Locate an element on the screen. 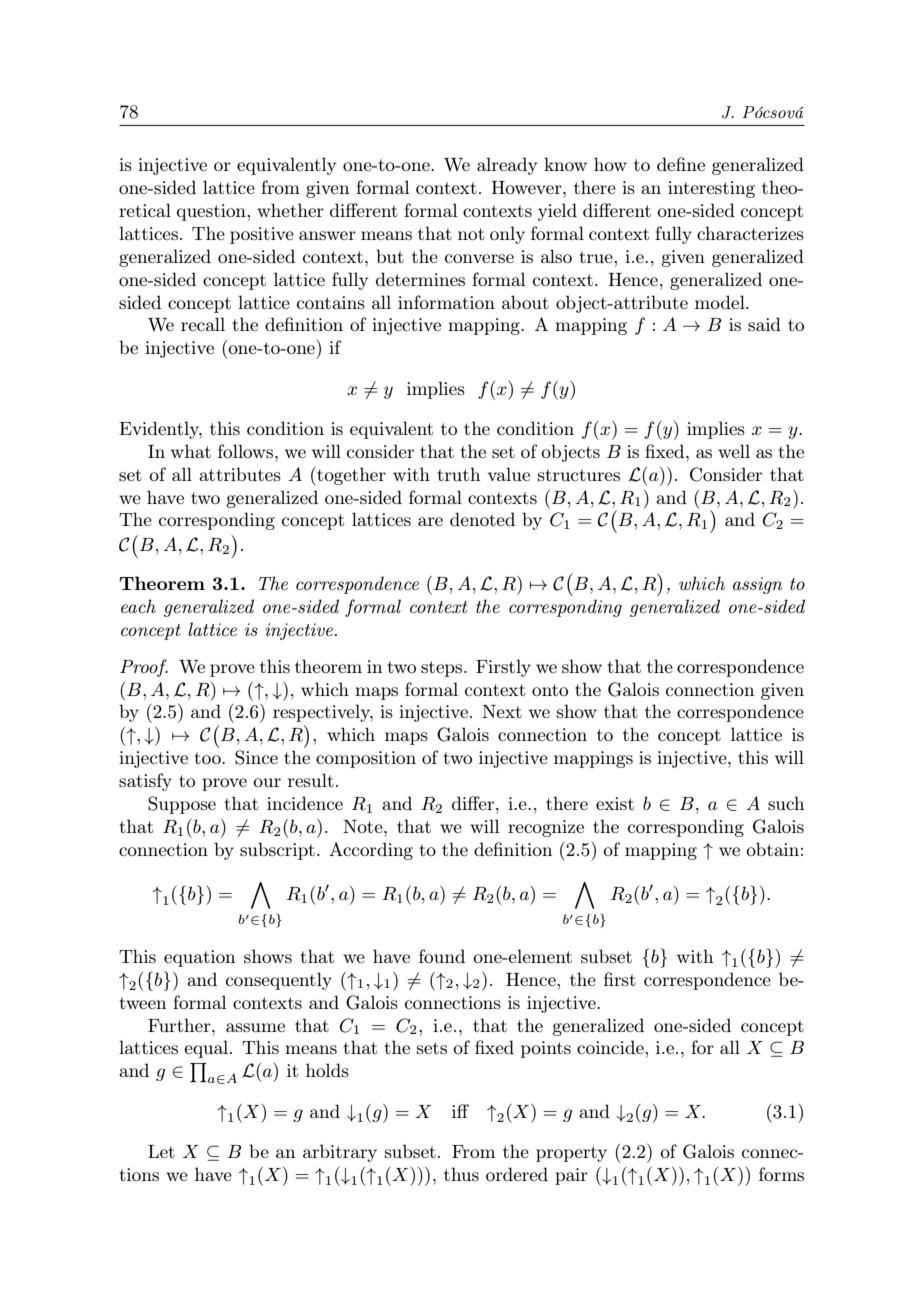 The image size is (924, 1305). assign is located at coordinates (758, 585).
